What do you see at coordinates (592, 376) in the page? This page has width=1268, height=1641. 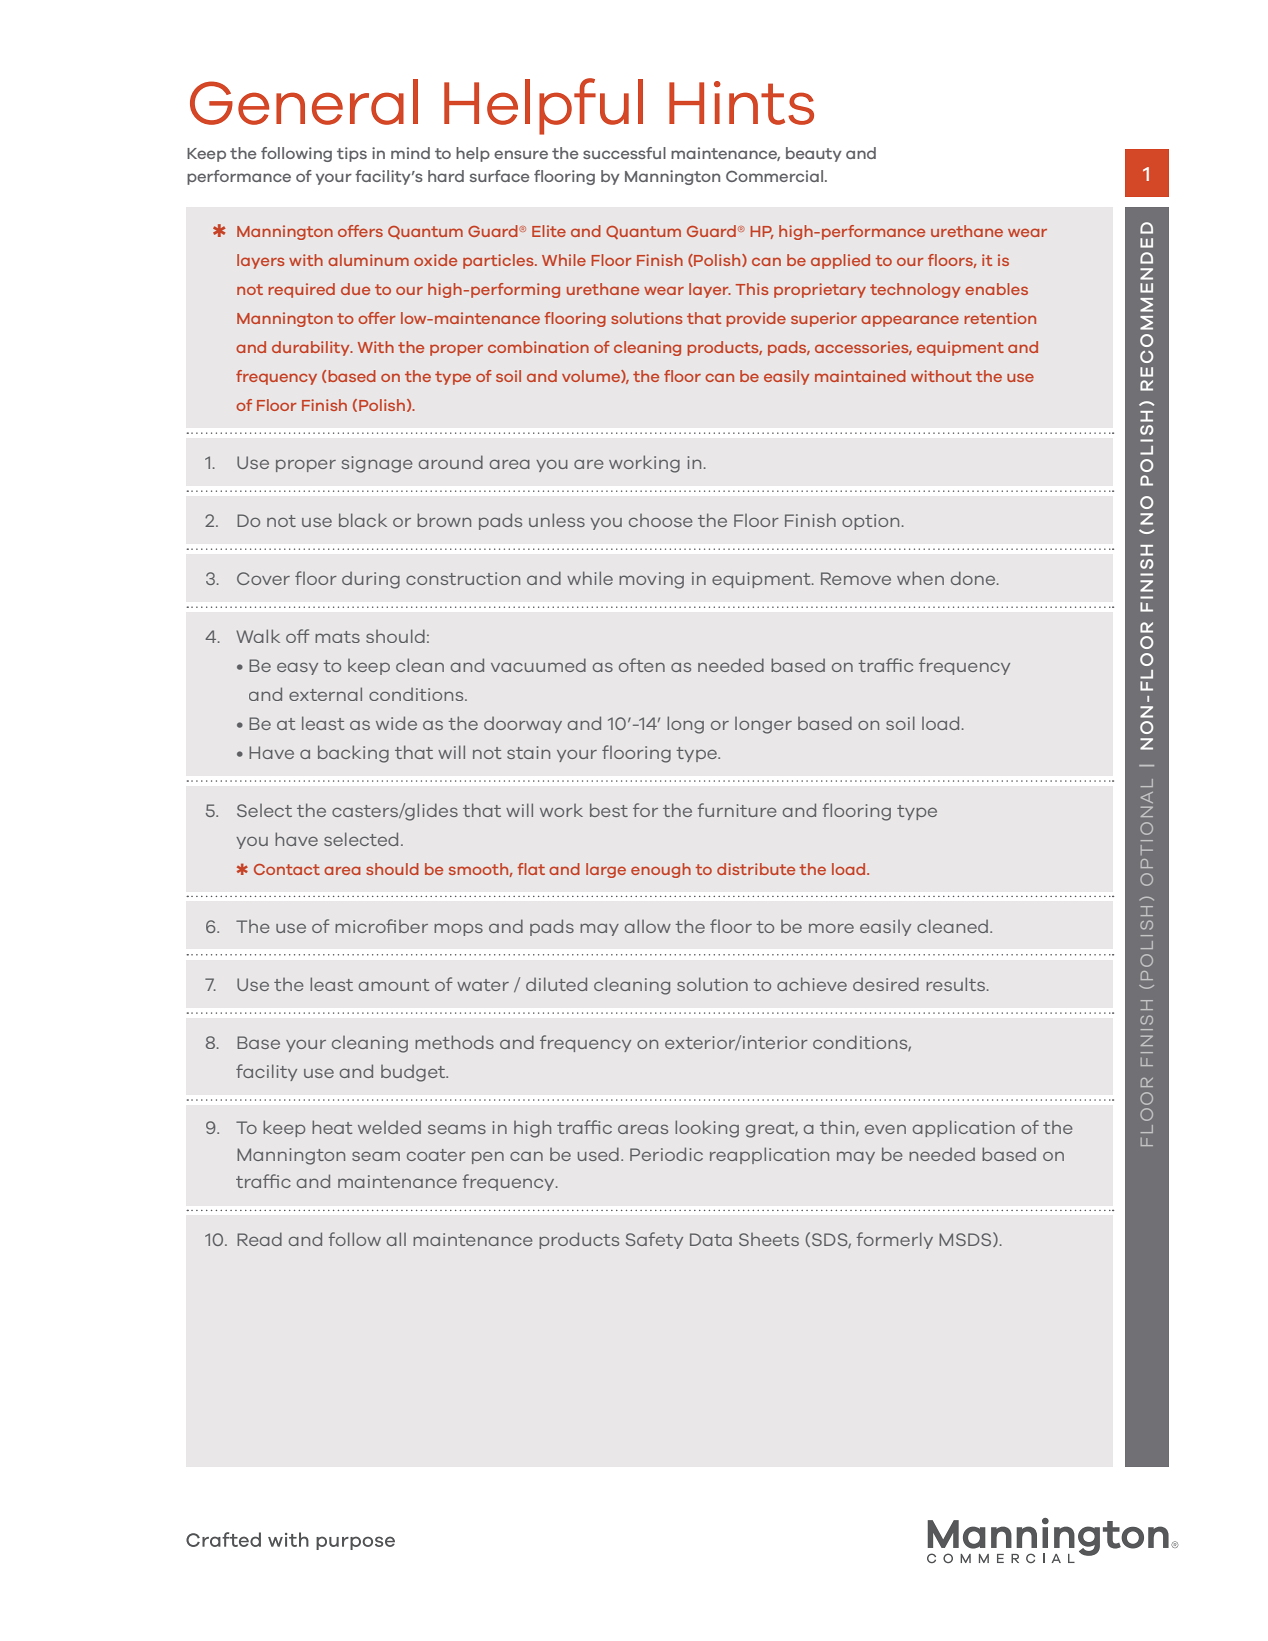 I see `volume` at bounding box center [592, 376].
